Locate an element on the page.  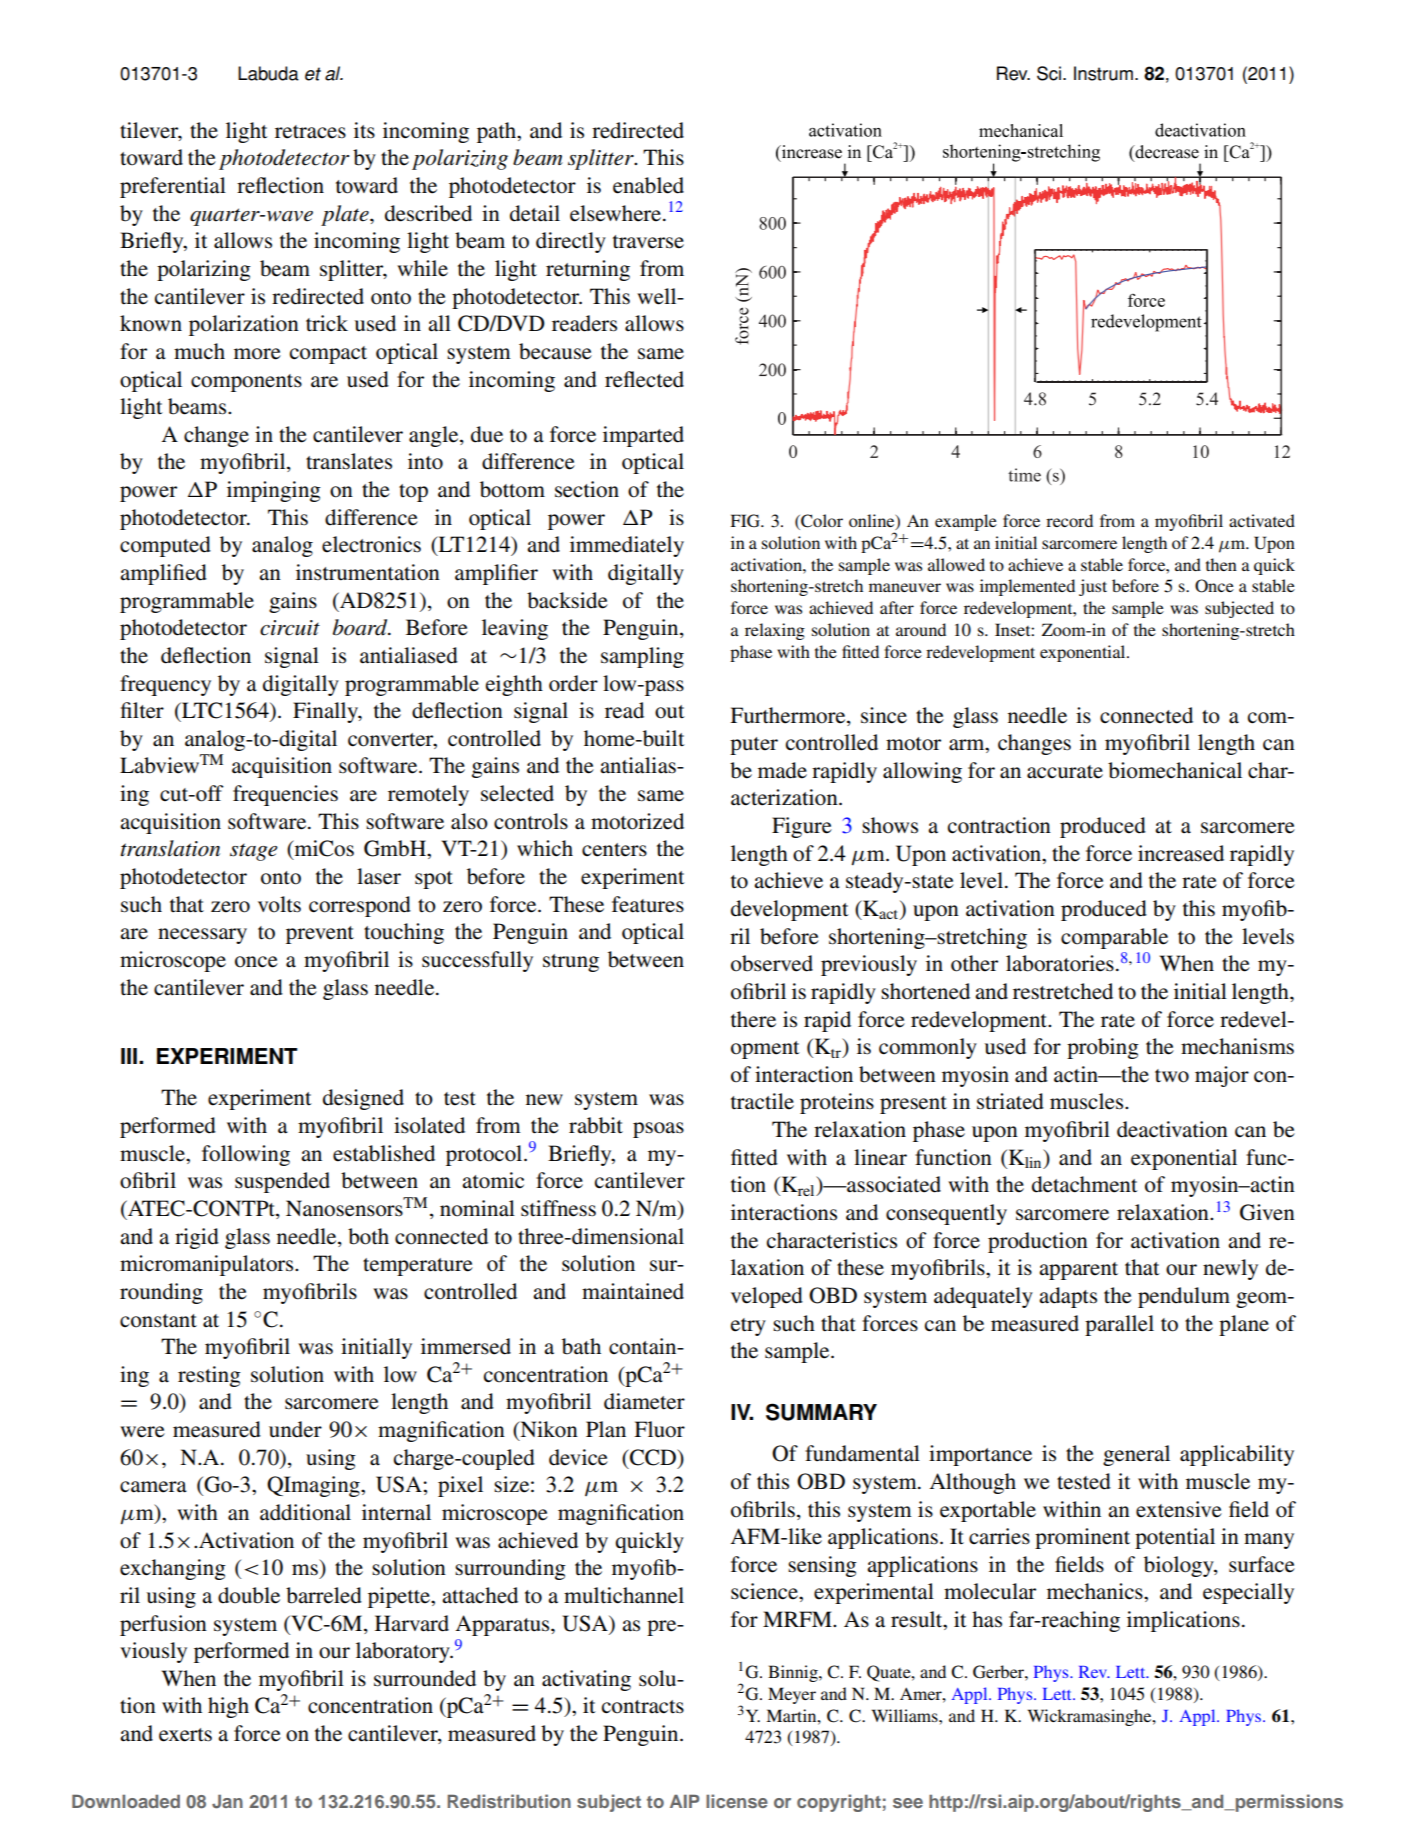
frequencies is located at coordinates (285, 795).
